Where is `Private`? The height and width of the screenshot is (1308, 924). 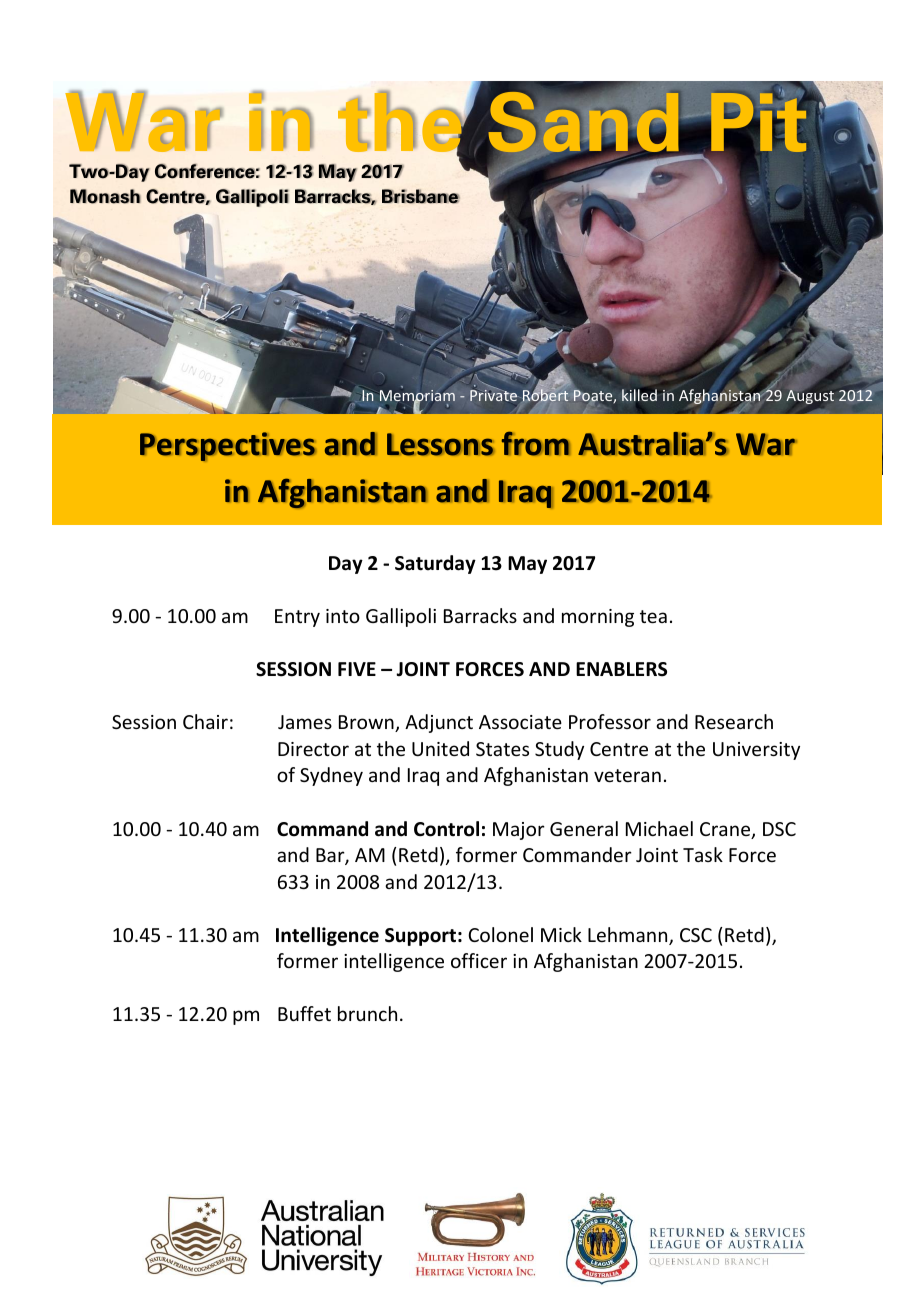
Private is located at coordinates (494, 394).
